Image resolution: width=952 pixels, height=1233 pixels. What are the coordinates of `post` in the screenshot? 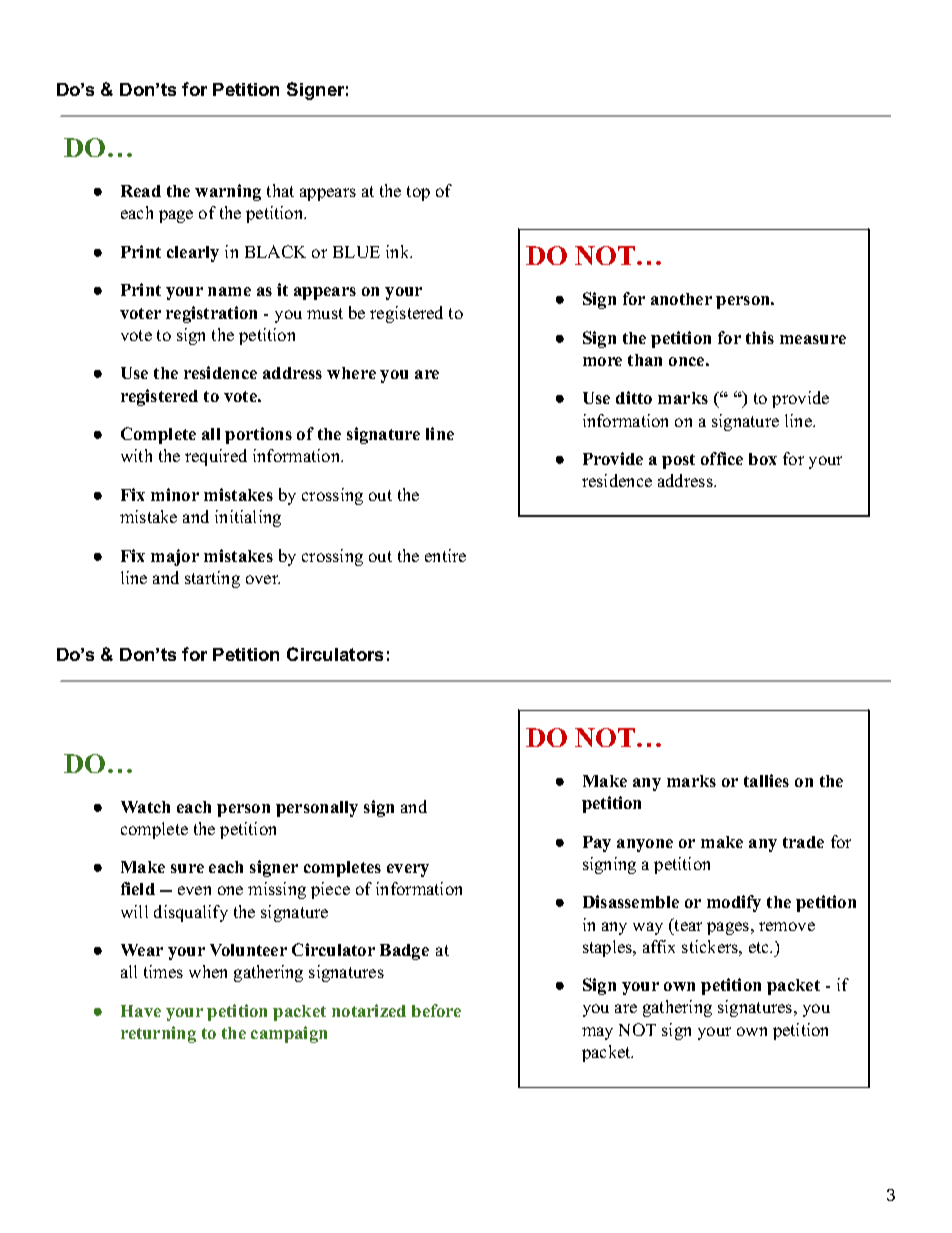 It's located at (678, 461).
